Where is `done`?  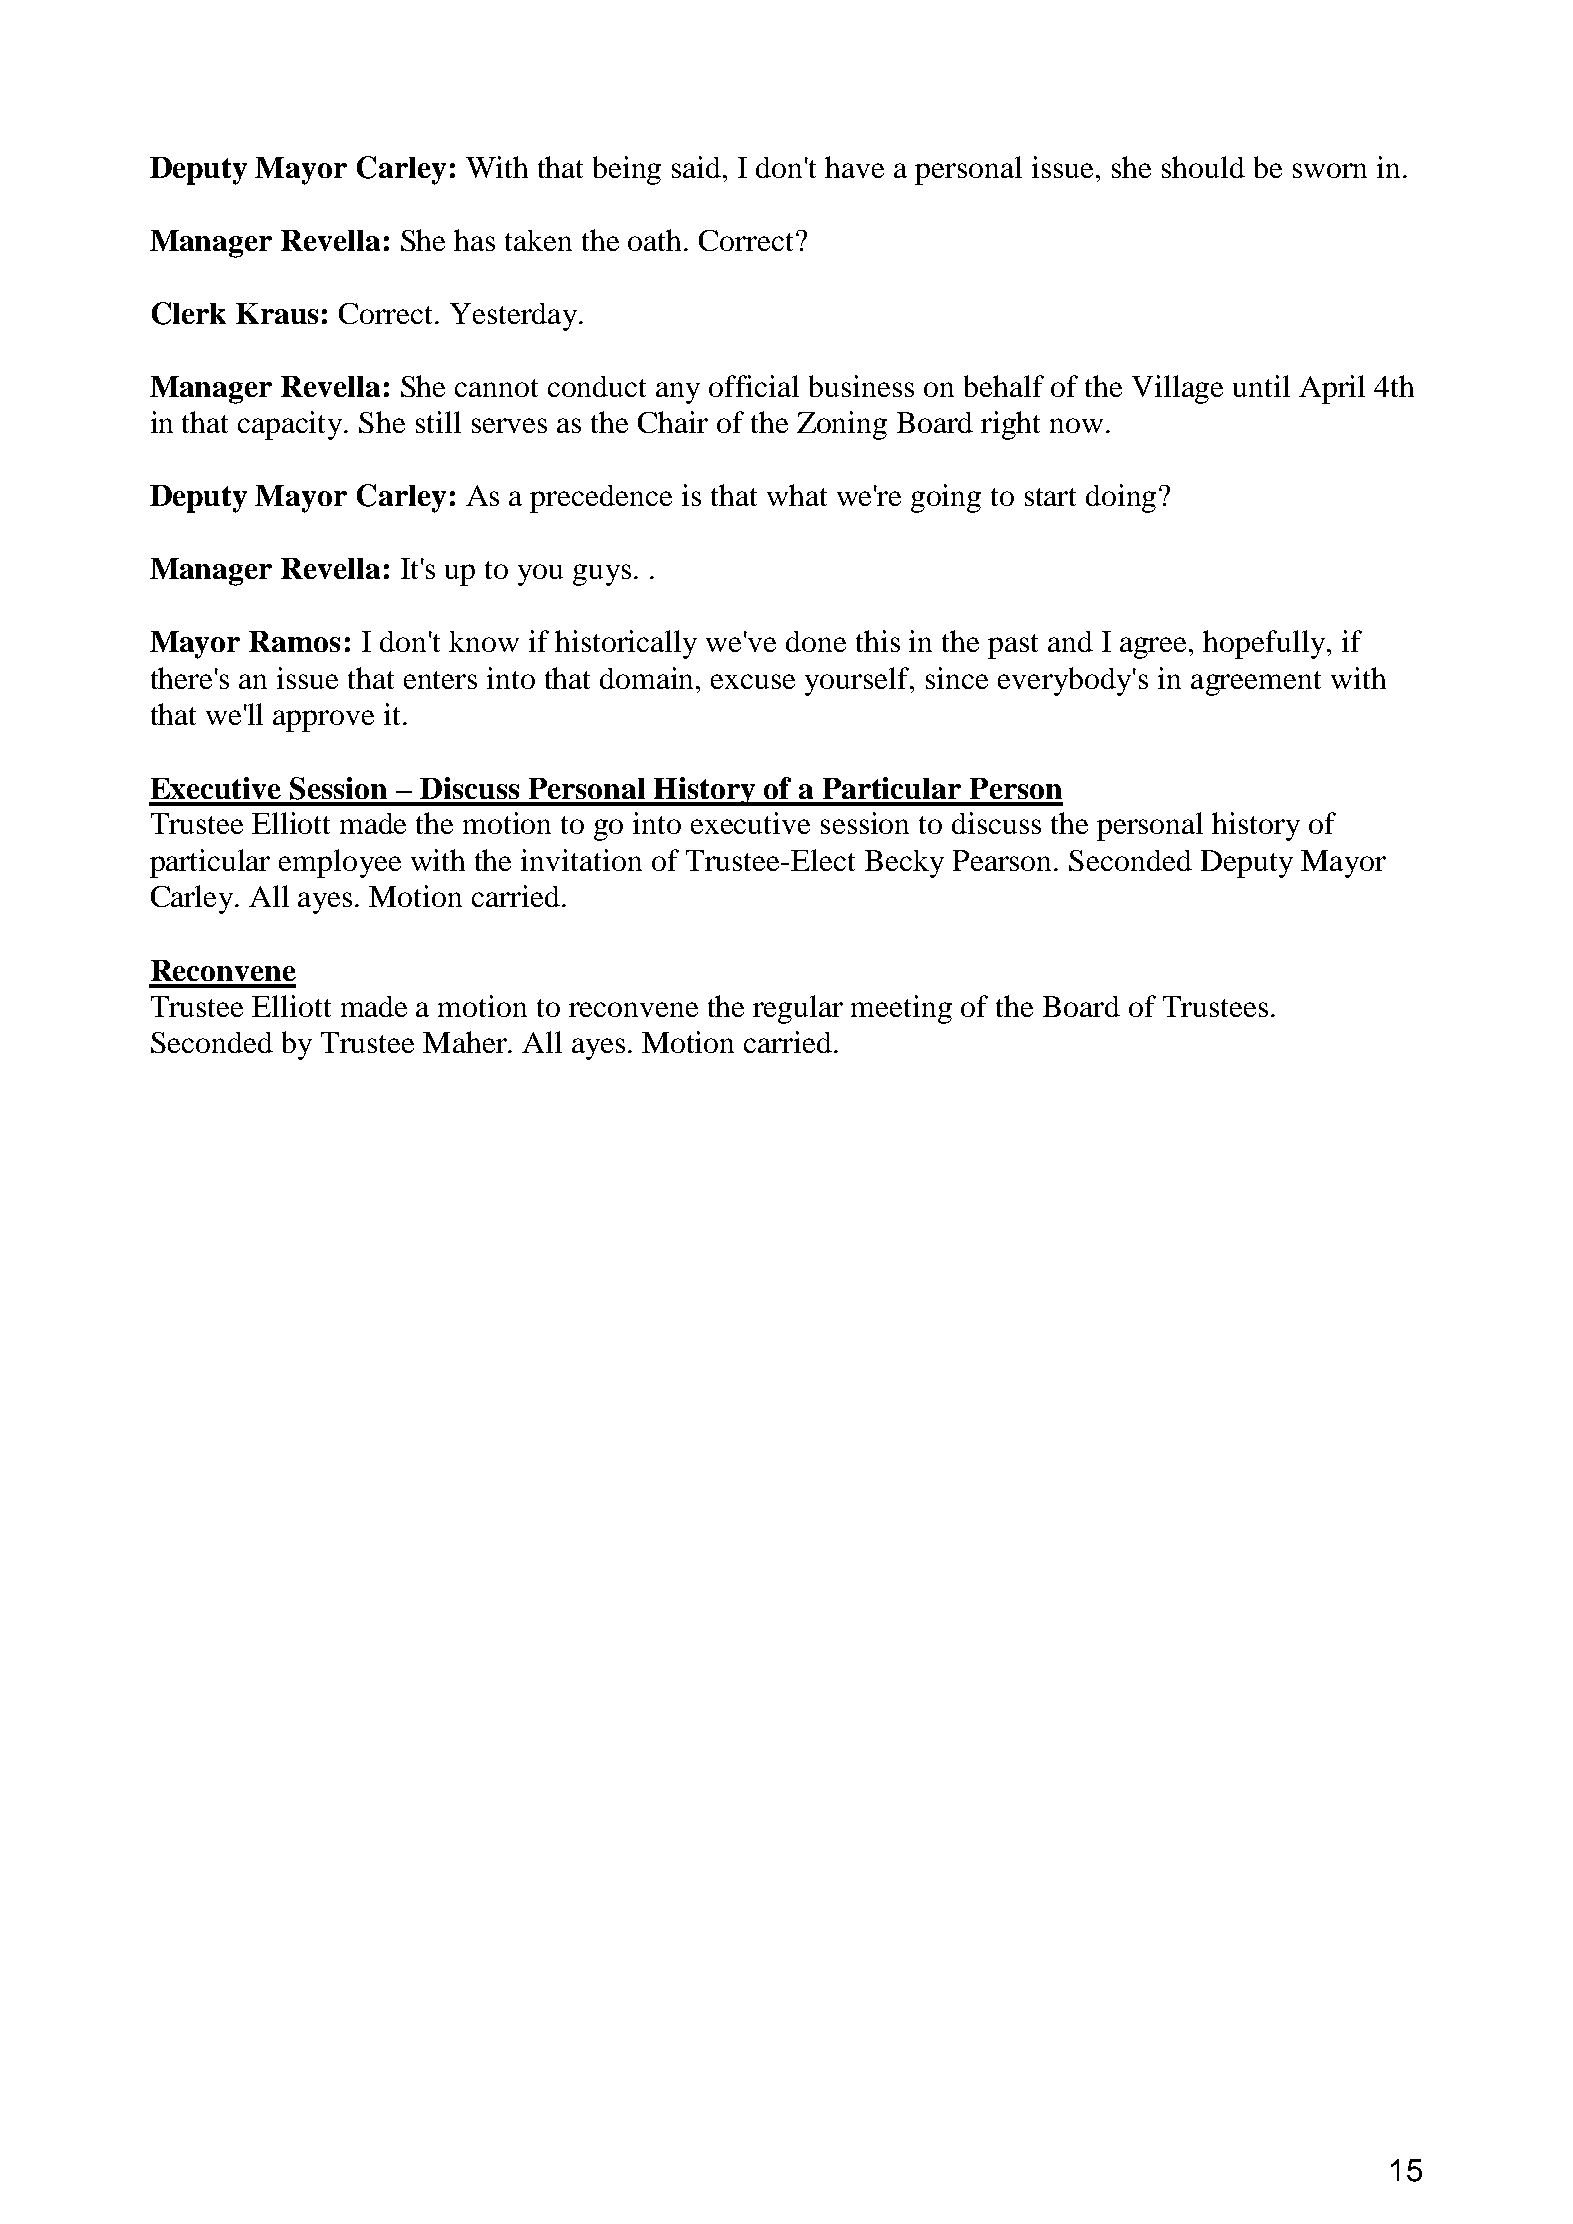
done is located at coordinates (816, 641).
